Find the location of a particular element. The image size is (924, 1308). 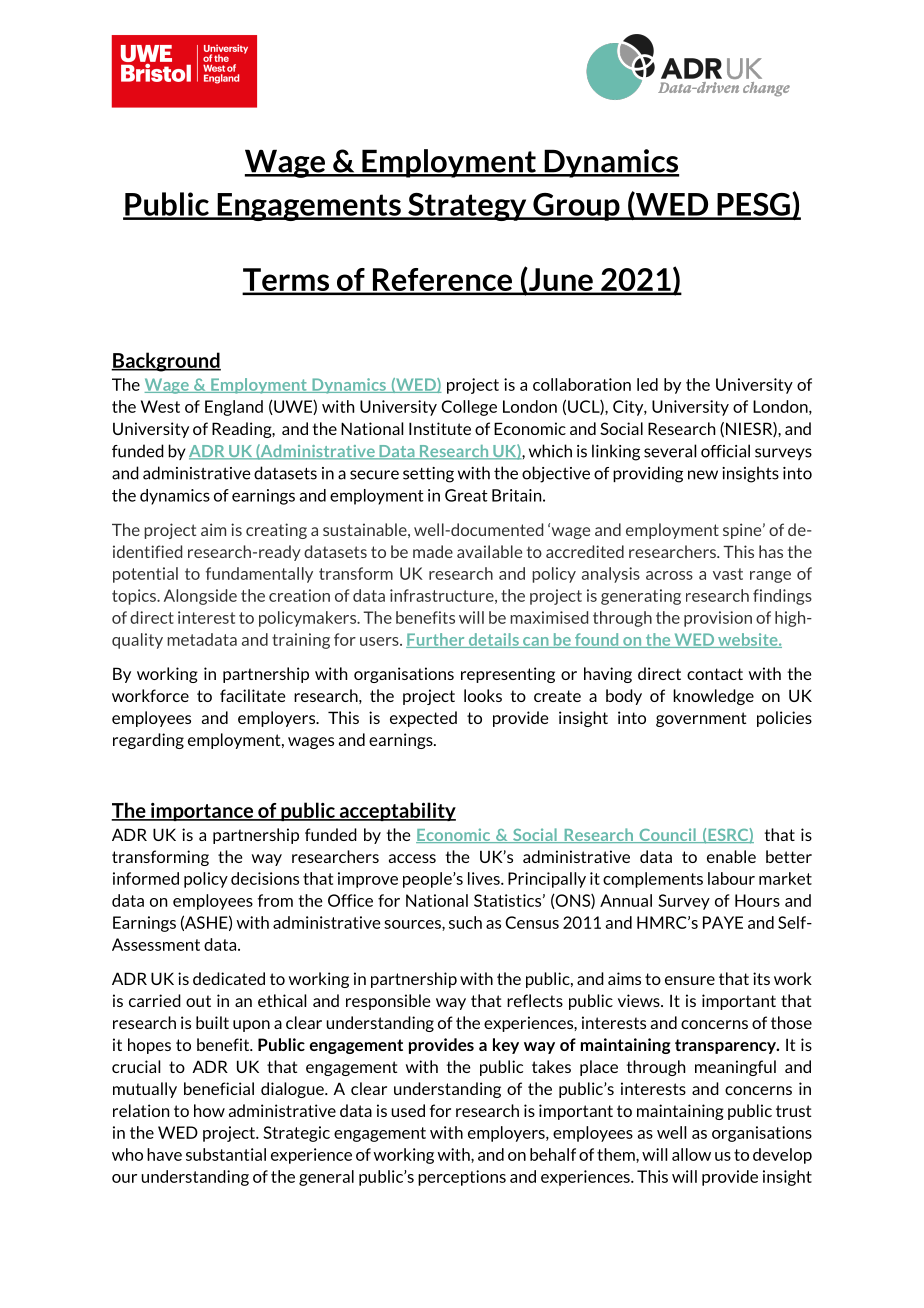

Group is located at coordinates (576, 207).
